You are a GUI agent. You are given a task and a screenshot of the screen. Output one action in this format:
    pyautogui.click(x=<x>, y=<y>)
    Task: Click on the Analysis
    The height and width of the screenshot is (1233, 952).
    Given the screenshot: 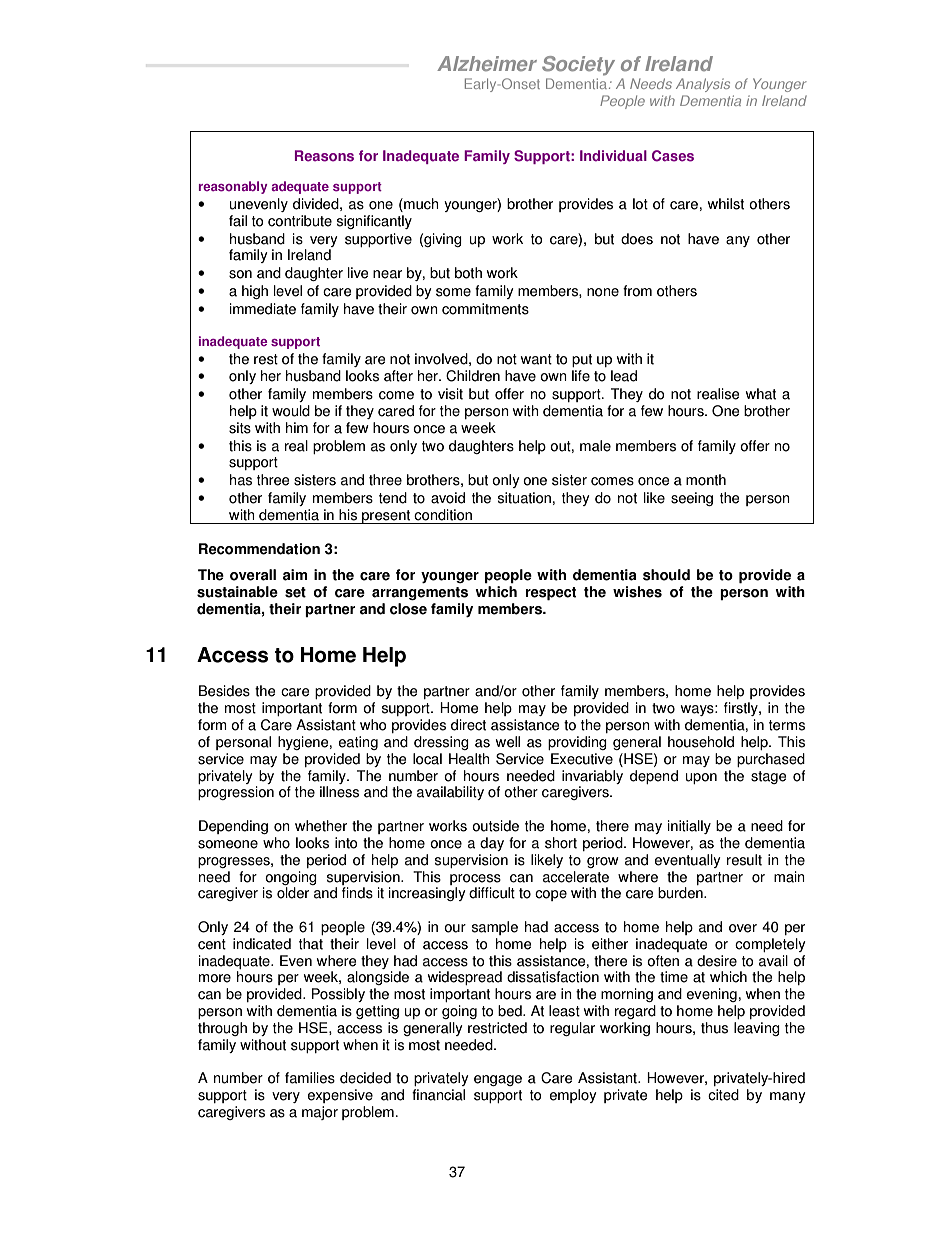 What is the action you would take?
    pyautogui.click(x=703, y=85)
